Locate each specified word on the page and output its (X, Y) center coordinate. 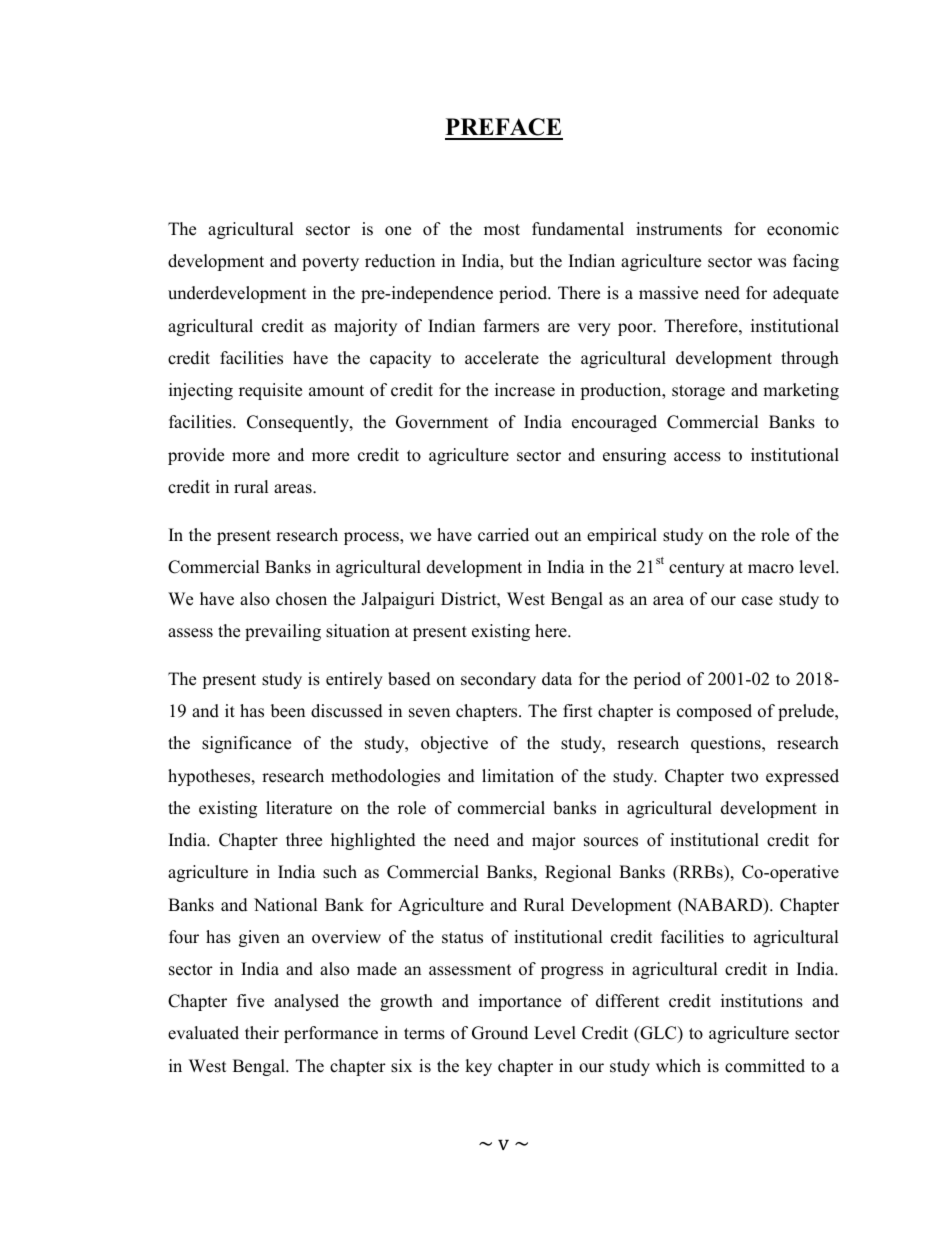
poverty (330, 263)
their (262, 1033)
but (522, 261)
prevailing (283, 632)
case (757, 601)
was (772, 263)
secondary (498, 680)
